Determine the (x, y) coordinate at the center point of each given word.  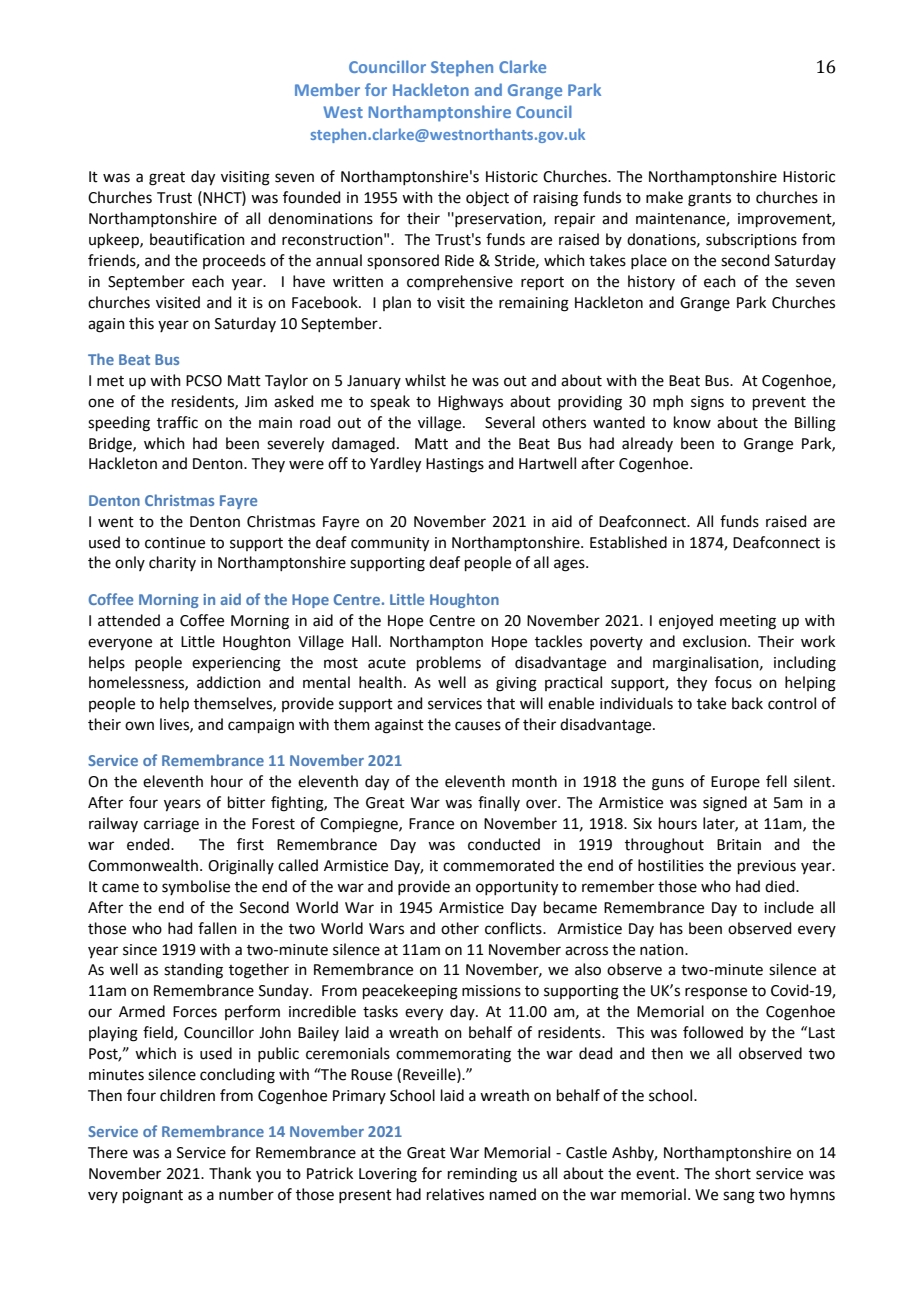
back (747, 703)
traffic (177, 422)
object (487, 199)
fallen (217, 928)
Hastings (455, 465)
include (789, 907)
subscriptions (751, 240)
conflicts (514, 928)
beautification (197, 239)
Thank (230, 1173)
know (692, 422)
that (501, 703)
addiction (229, 682)
